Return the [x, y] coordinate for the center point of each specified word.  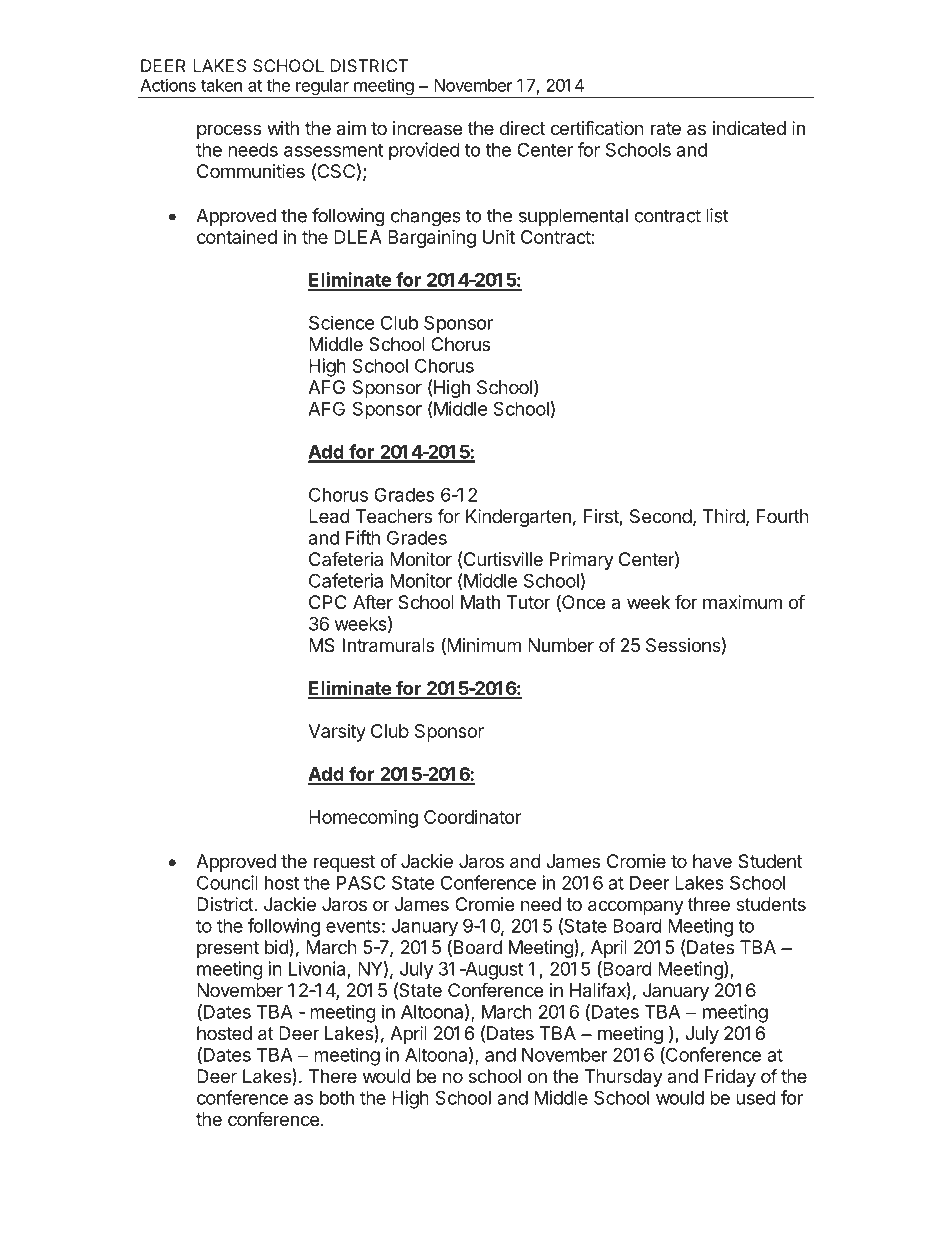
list [717, 215]
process [229, 131]
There [333, 1076]
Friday [730, 1078]
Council [227, 882]
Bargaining [432, 238]
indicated [749, 128]
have [712, 861]
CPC [328, 602]
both [337, 1098]
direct [522, 128]
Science [341, 322]
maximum [742, 602]
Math [480, 602]
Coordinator [472, 817]
